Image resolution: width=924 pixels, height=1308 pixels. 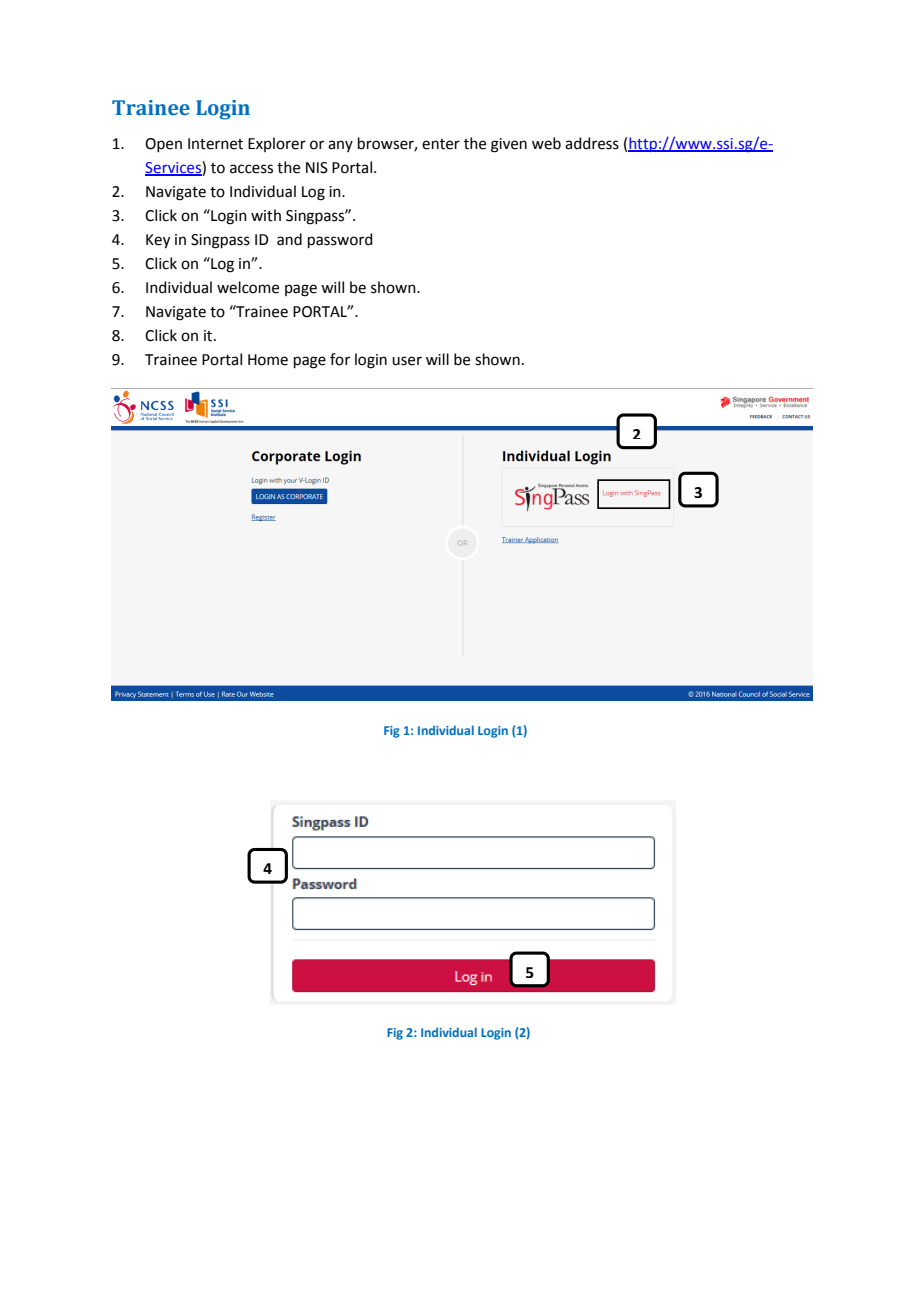 What do you see at coordinates (340, 359) in the screenshot?
I see `for` at bounding box center [340, 359].
